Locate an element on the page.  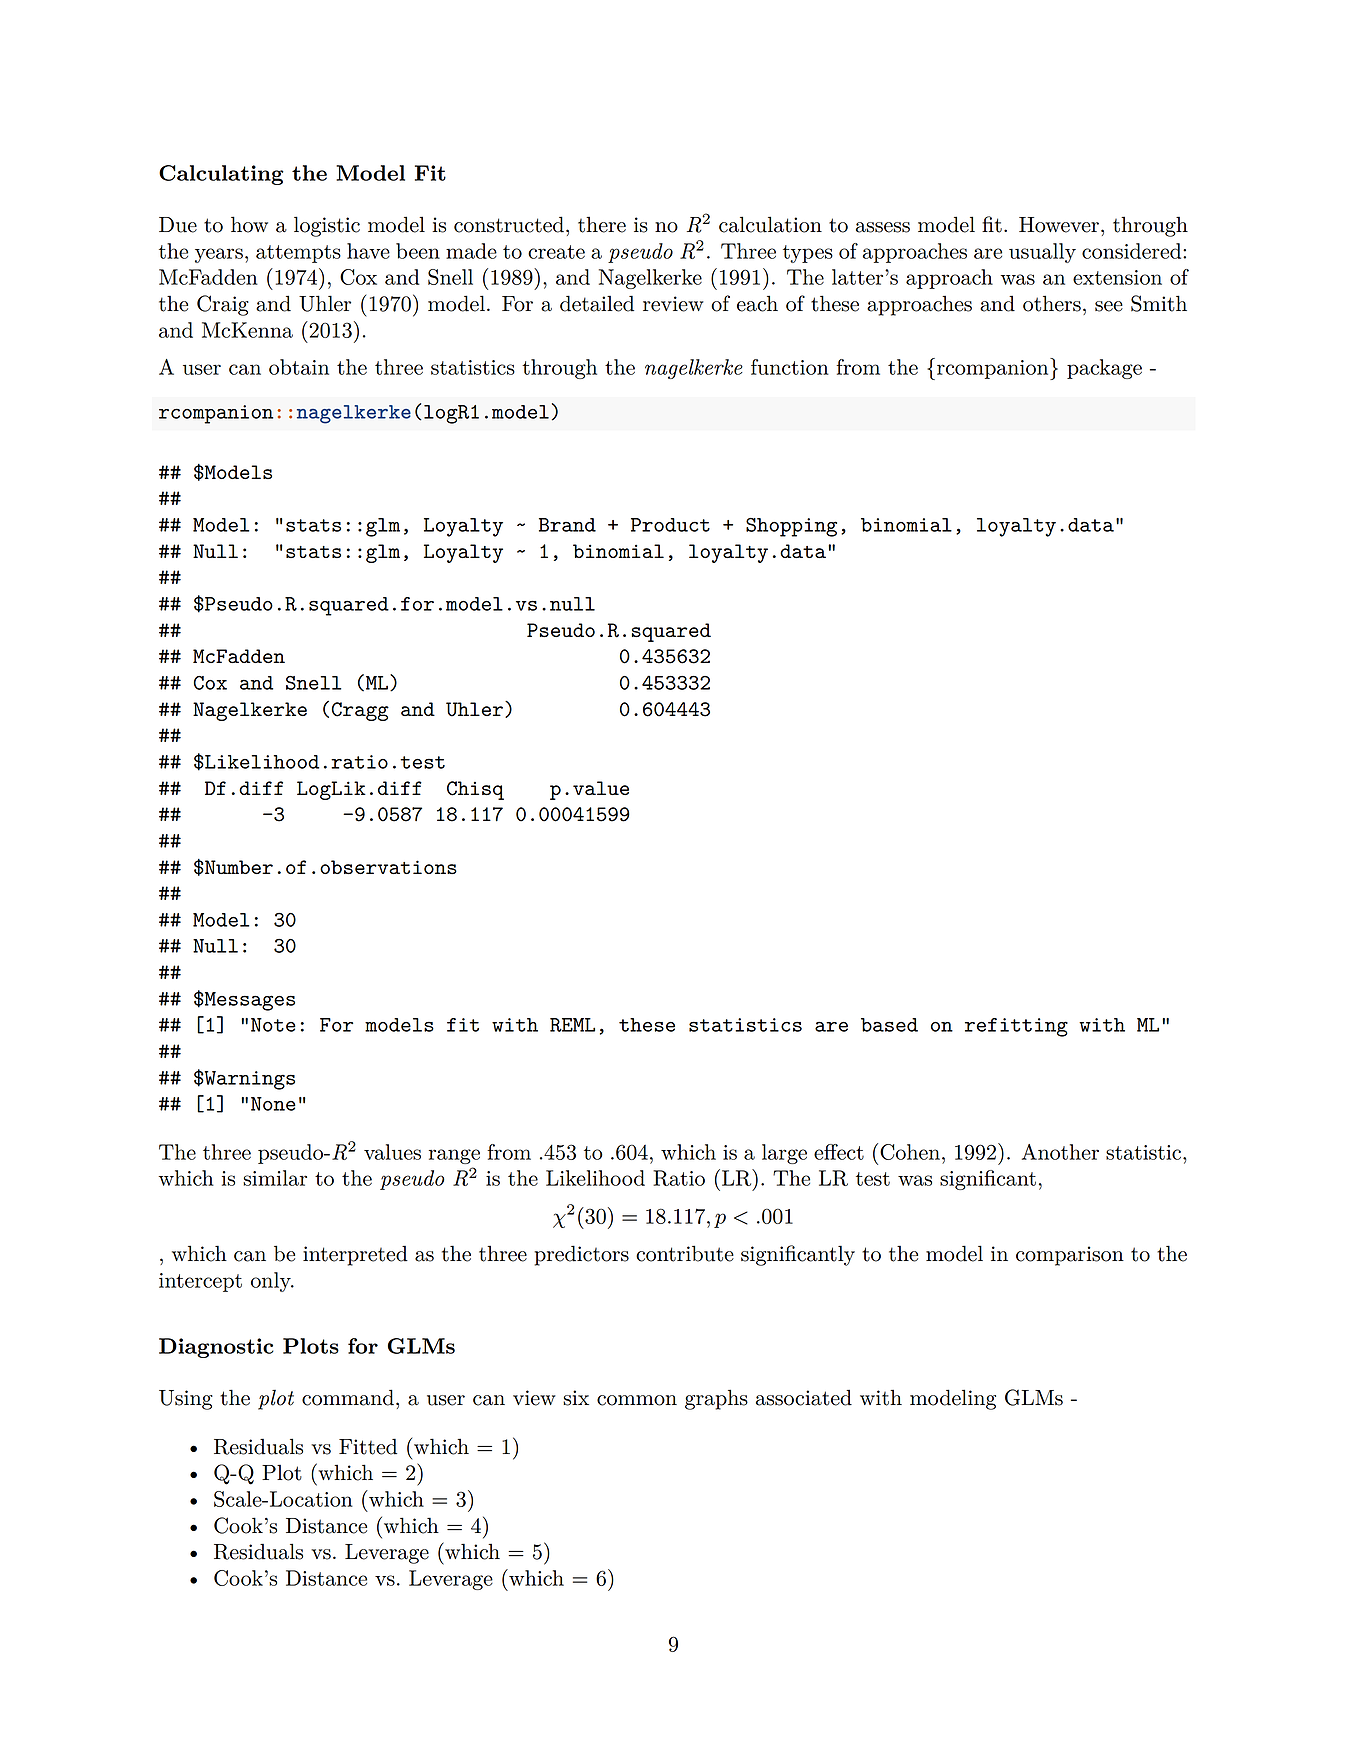
refitting is located at coordinates (1016, 1027).
